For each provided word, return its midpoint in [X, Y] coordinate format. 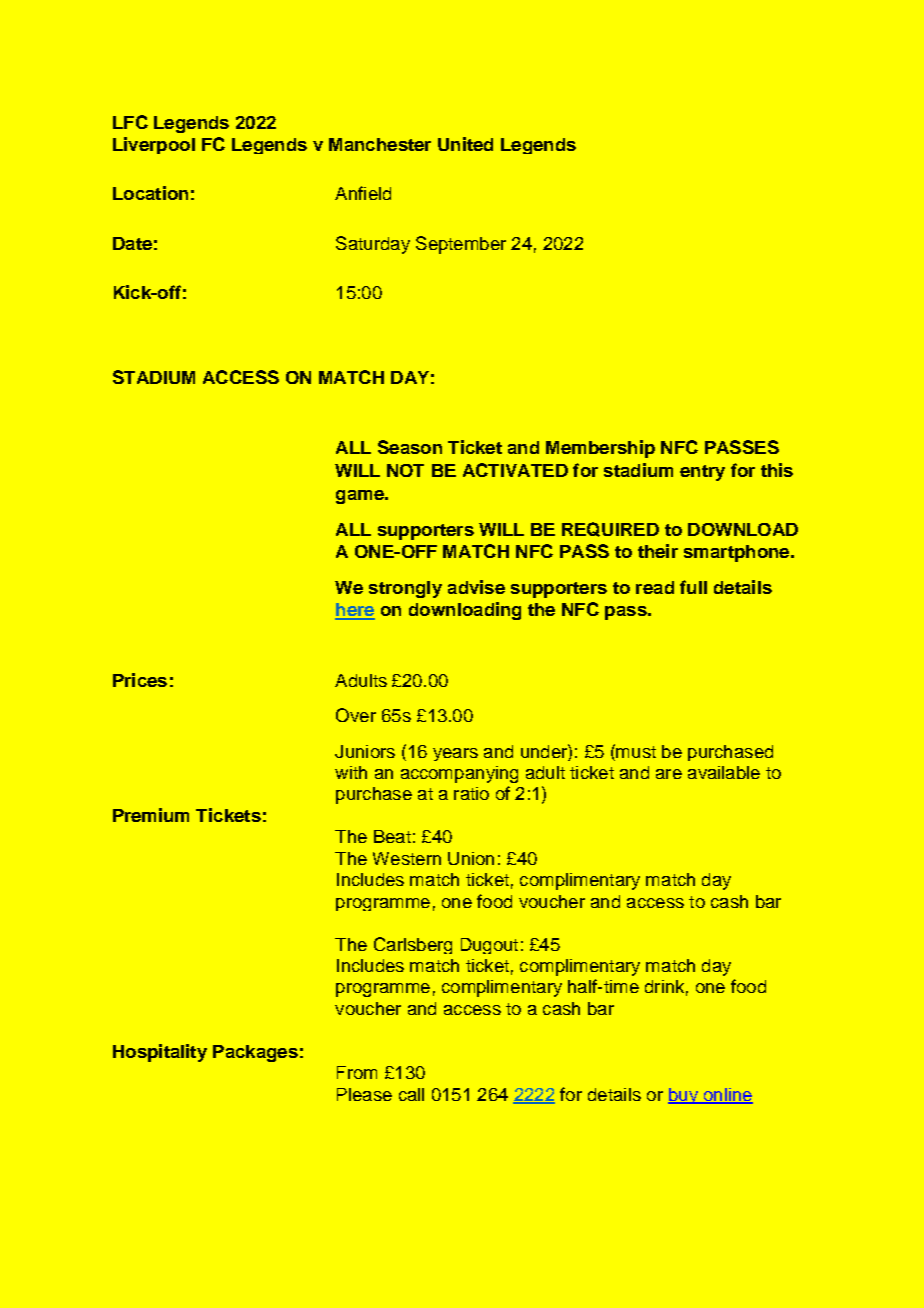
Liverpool [154, 145]
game [361, 497]
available [724, 772]
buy [684, 1096]
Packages [255, 1053]
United [465, 144]
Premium [151, 815]
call [411, 1094]
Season [410, 447]
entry [702, 473]
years [455, 754]
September [461, 245]
